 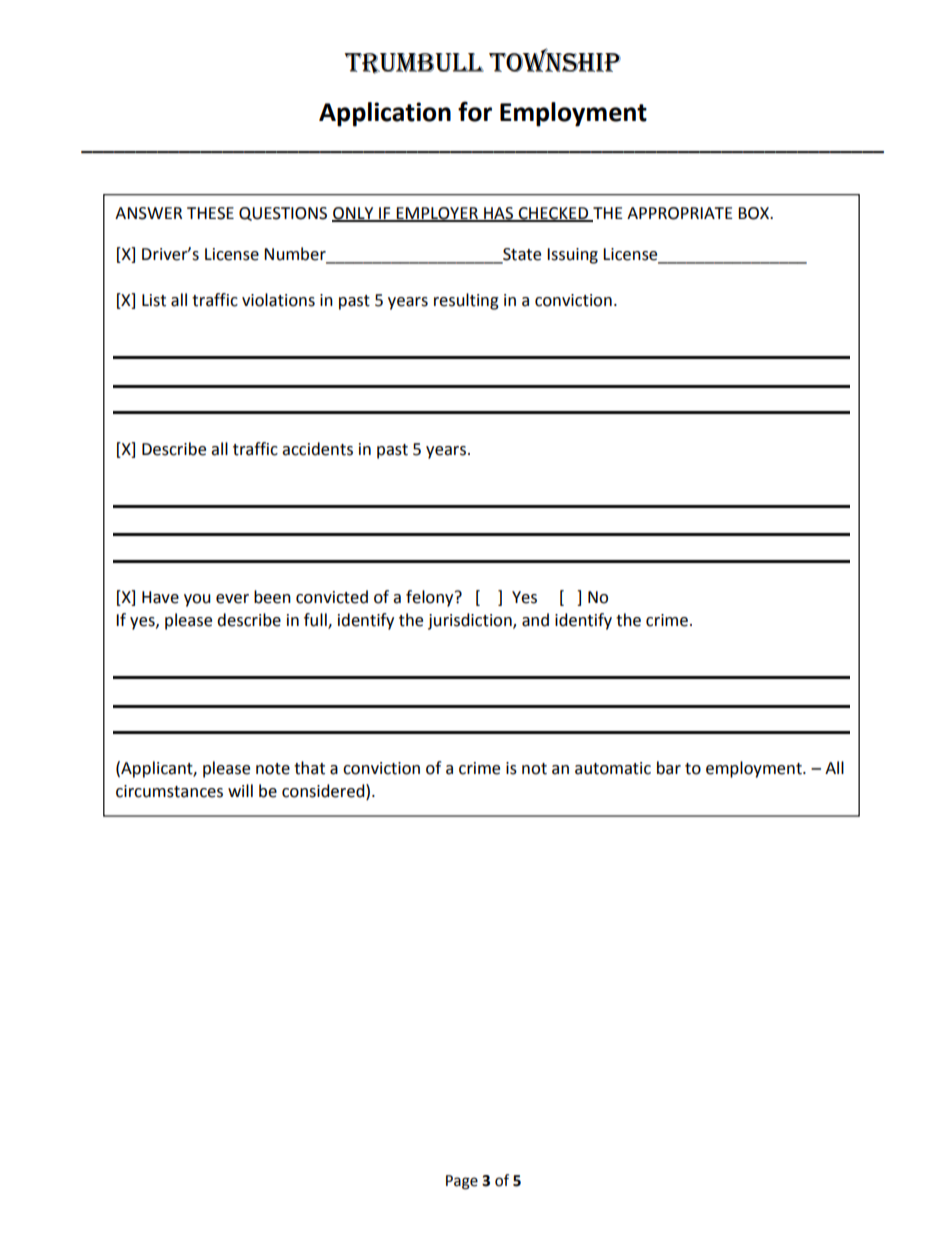 What do you see at coordinates (210, 213) in the screenshot?
I see `THESE` at bounding box center [210, 213].
